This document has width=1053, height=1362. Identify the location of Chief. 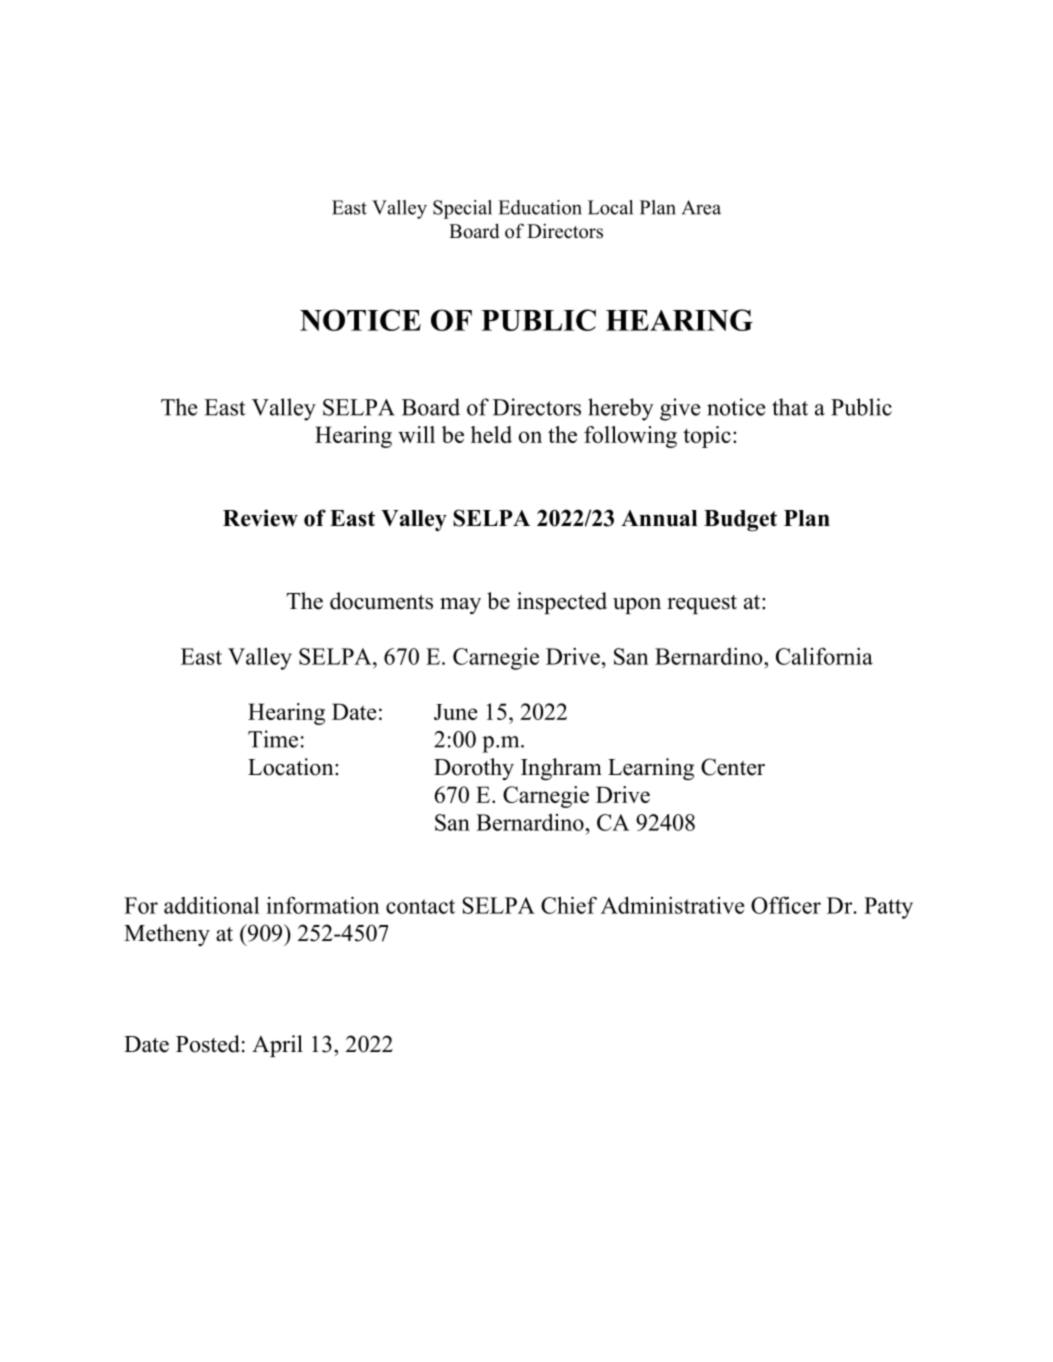
(569, 905).
